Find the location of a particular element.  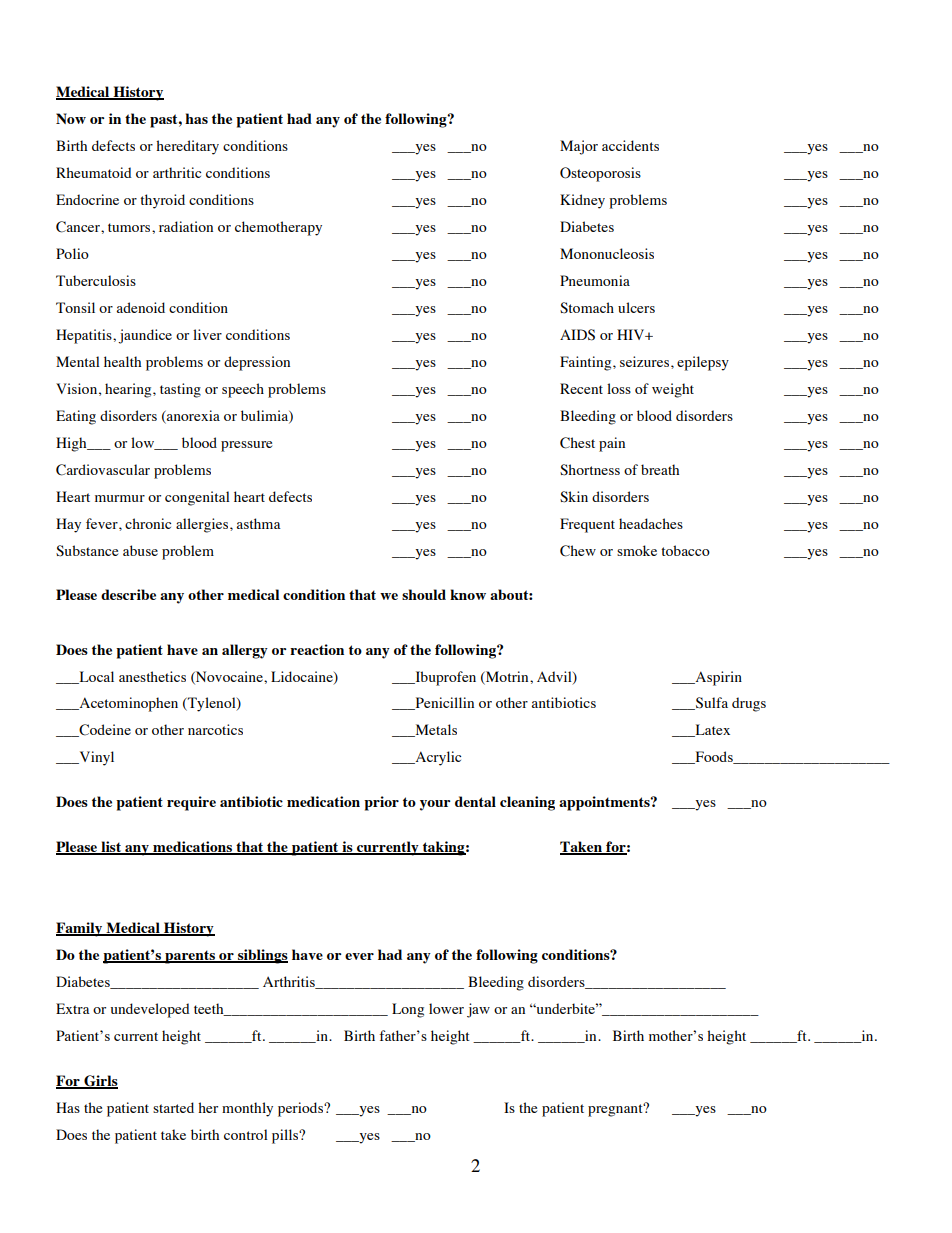

require is located at coordinates (191, 803).
